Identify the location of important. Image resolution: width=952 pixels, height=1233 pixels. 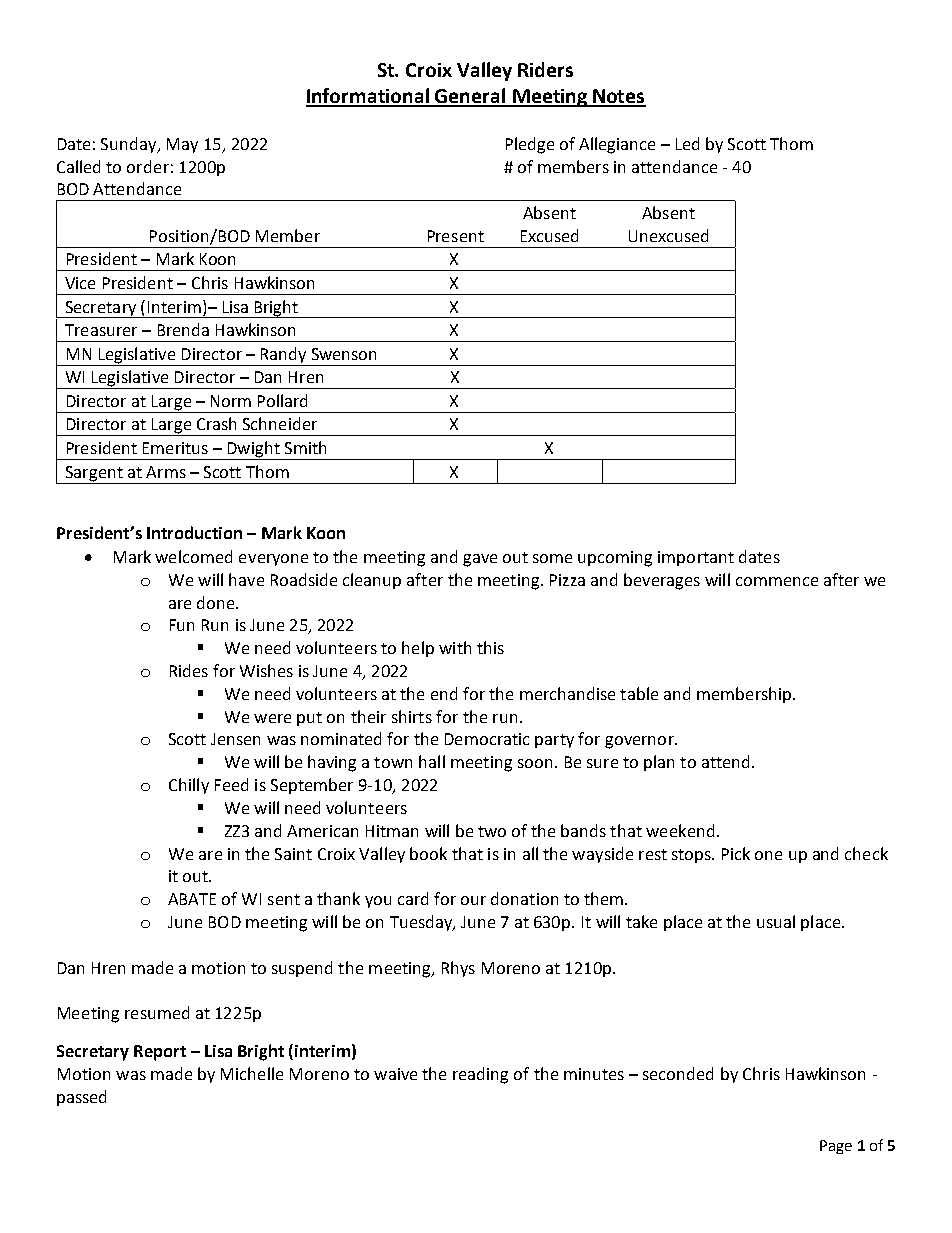
(696, 558).
